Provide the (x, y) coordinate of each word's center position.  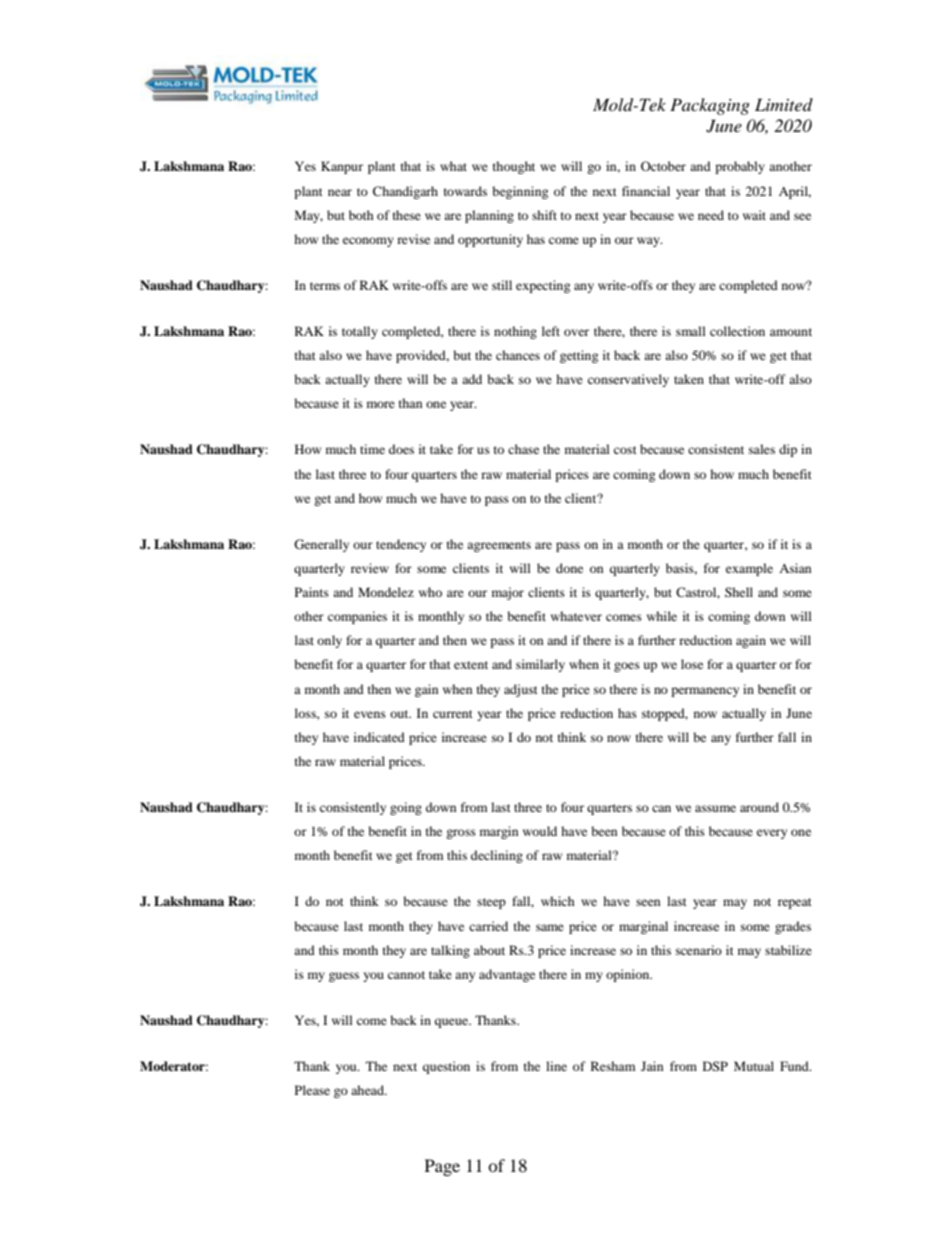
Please (312, 1090)
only (329, 641)
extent (471, 665)
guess (344, 977)
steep (491, 903)
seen (648, 902)
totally (360, 332)
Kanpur (342, 167)
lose (692, 664)
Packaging (710, 106)
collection (737, 331)
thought (514, 167)
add (472, 379)
